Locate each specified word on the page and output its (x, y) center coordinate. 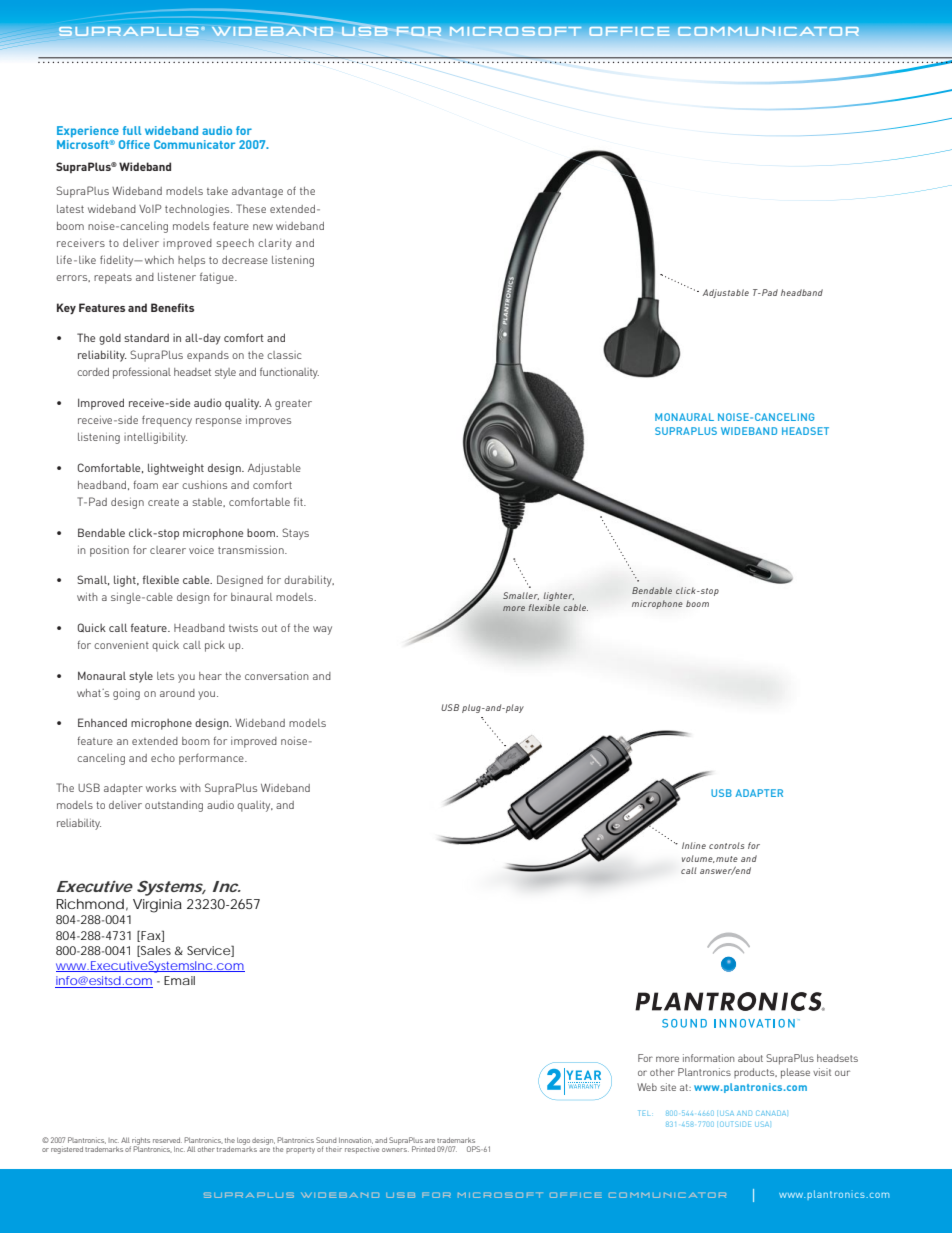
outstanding (174, 806)
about (750, 1058)
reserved (167, 1140)
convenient (121, 645)
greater (293, 405)
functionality (289, 373)
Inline (694, 845)
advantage (257, 192)
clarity (275, 244)
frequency (167, 421)
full (132, 130)
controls (726, 845)
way (322, 630)
